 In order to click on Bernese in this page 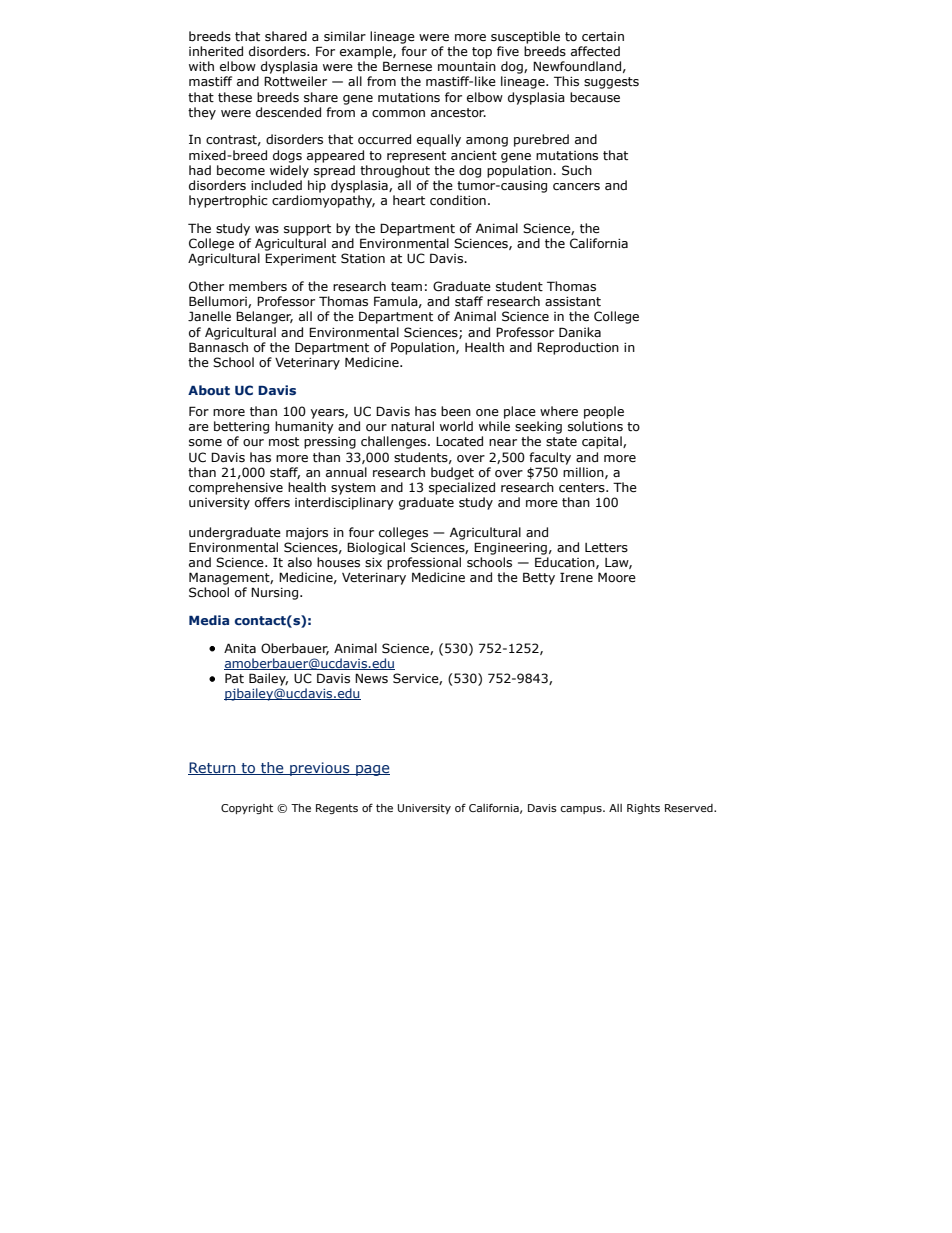, I will do `click(407, 66)`.
